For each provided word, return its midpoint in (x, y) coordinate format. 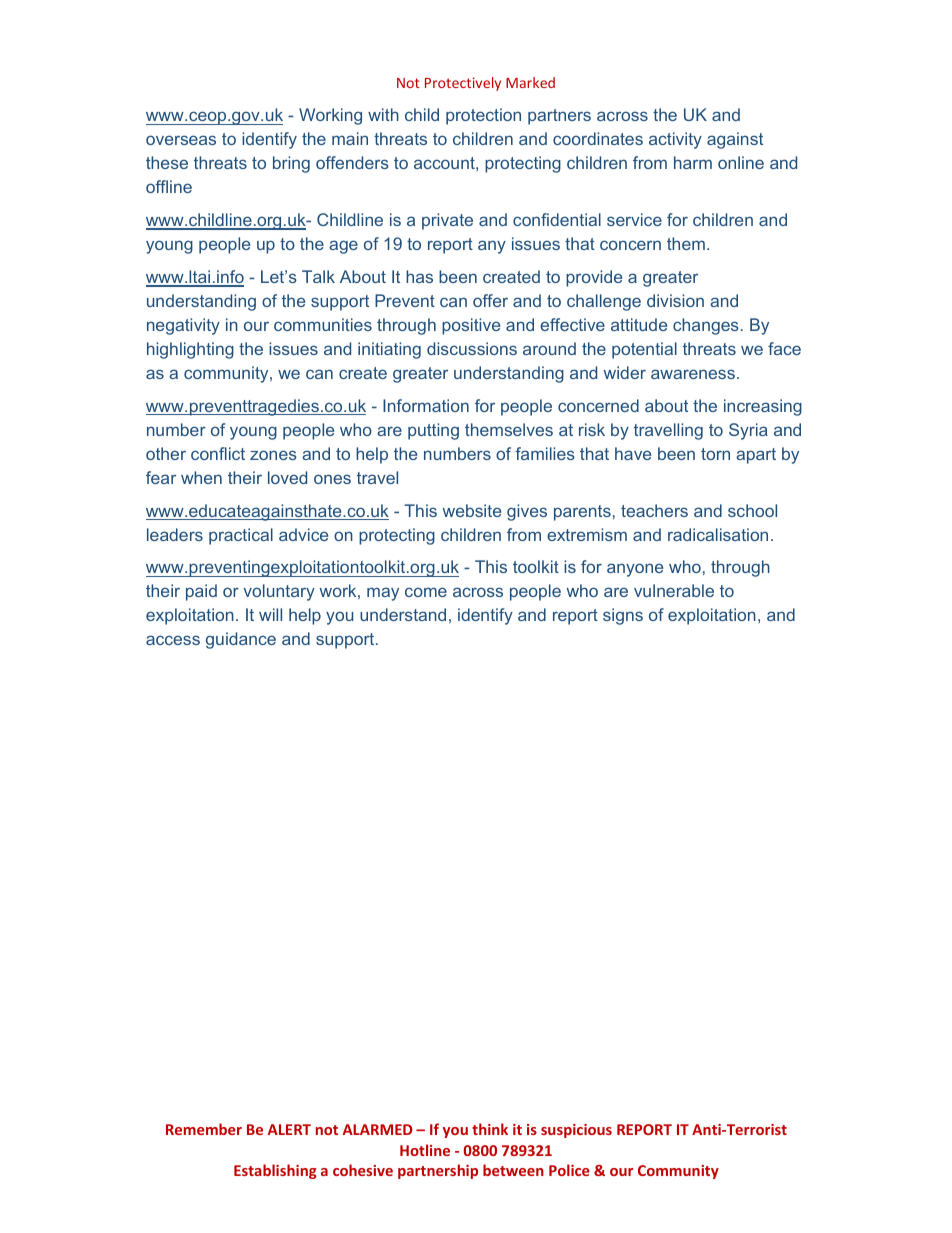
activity (675, 140)
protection (483, 116)
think (490, 1129)
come (426, 592)
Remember (204, 1129)
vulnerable (674, 590)
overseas (181, 140)
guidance (241, 640)
